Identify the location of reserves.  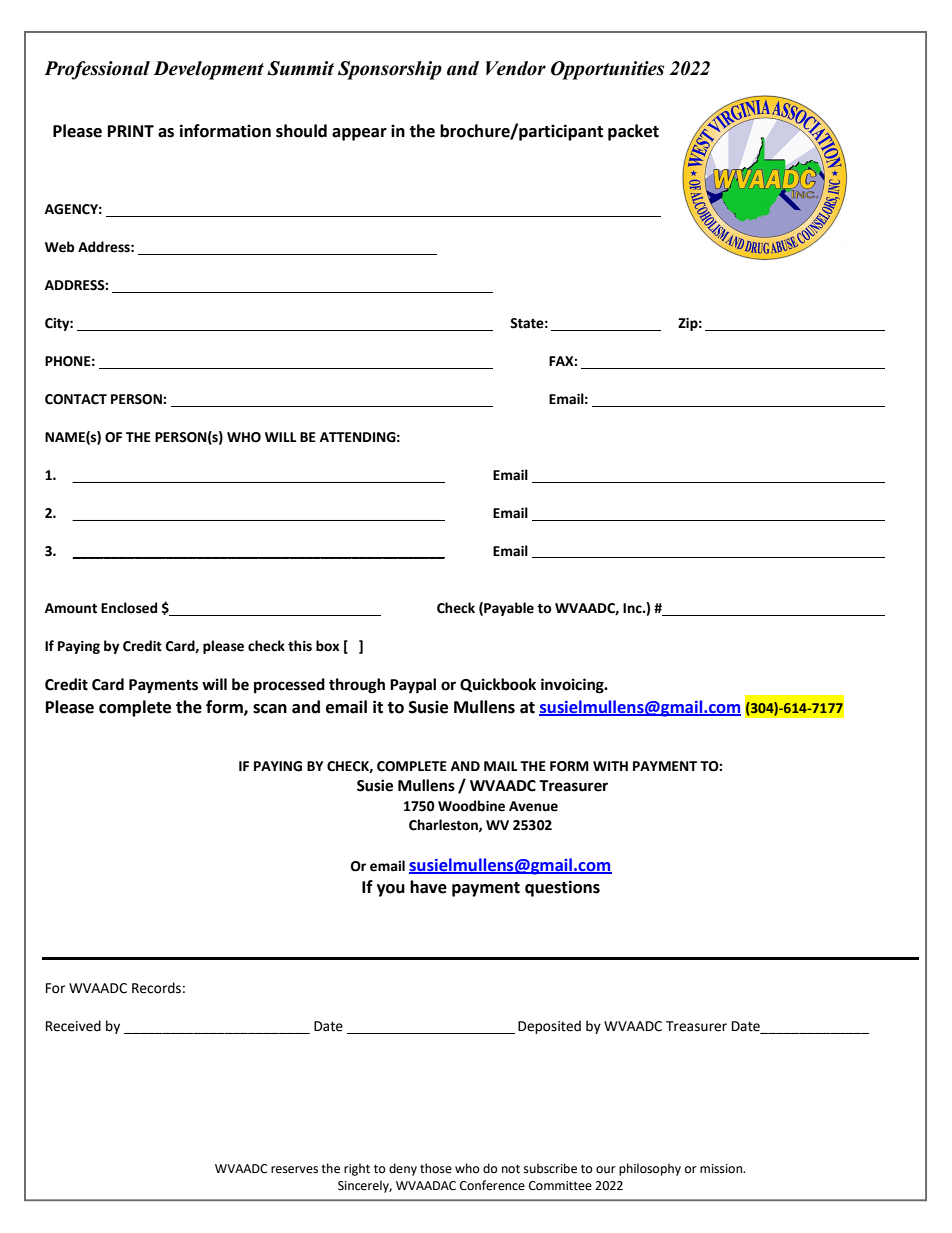
(294, 1170).
